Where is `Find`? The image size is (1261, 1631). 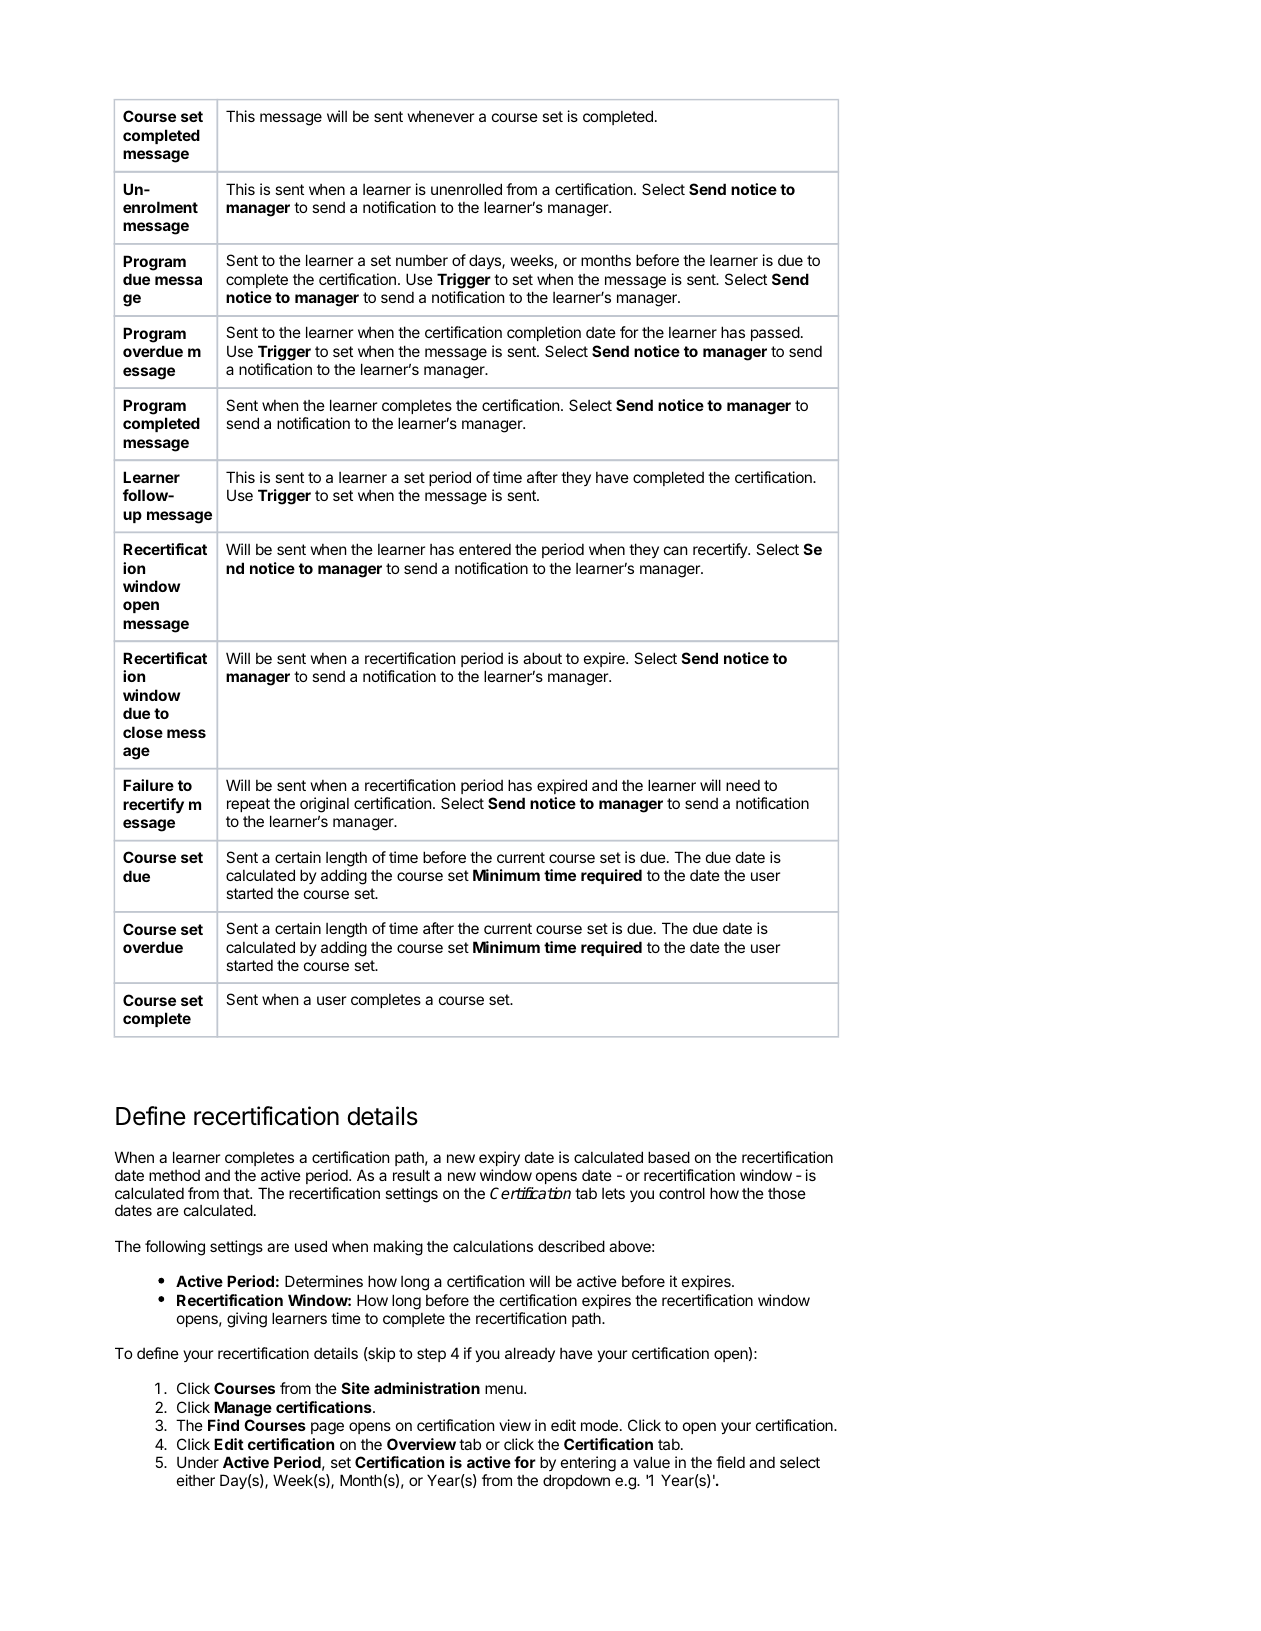
Find is located at coordinates (223, 1425).
